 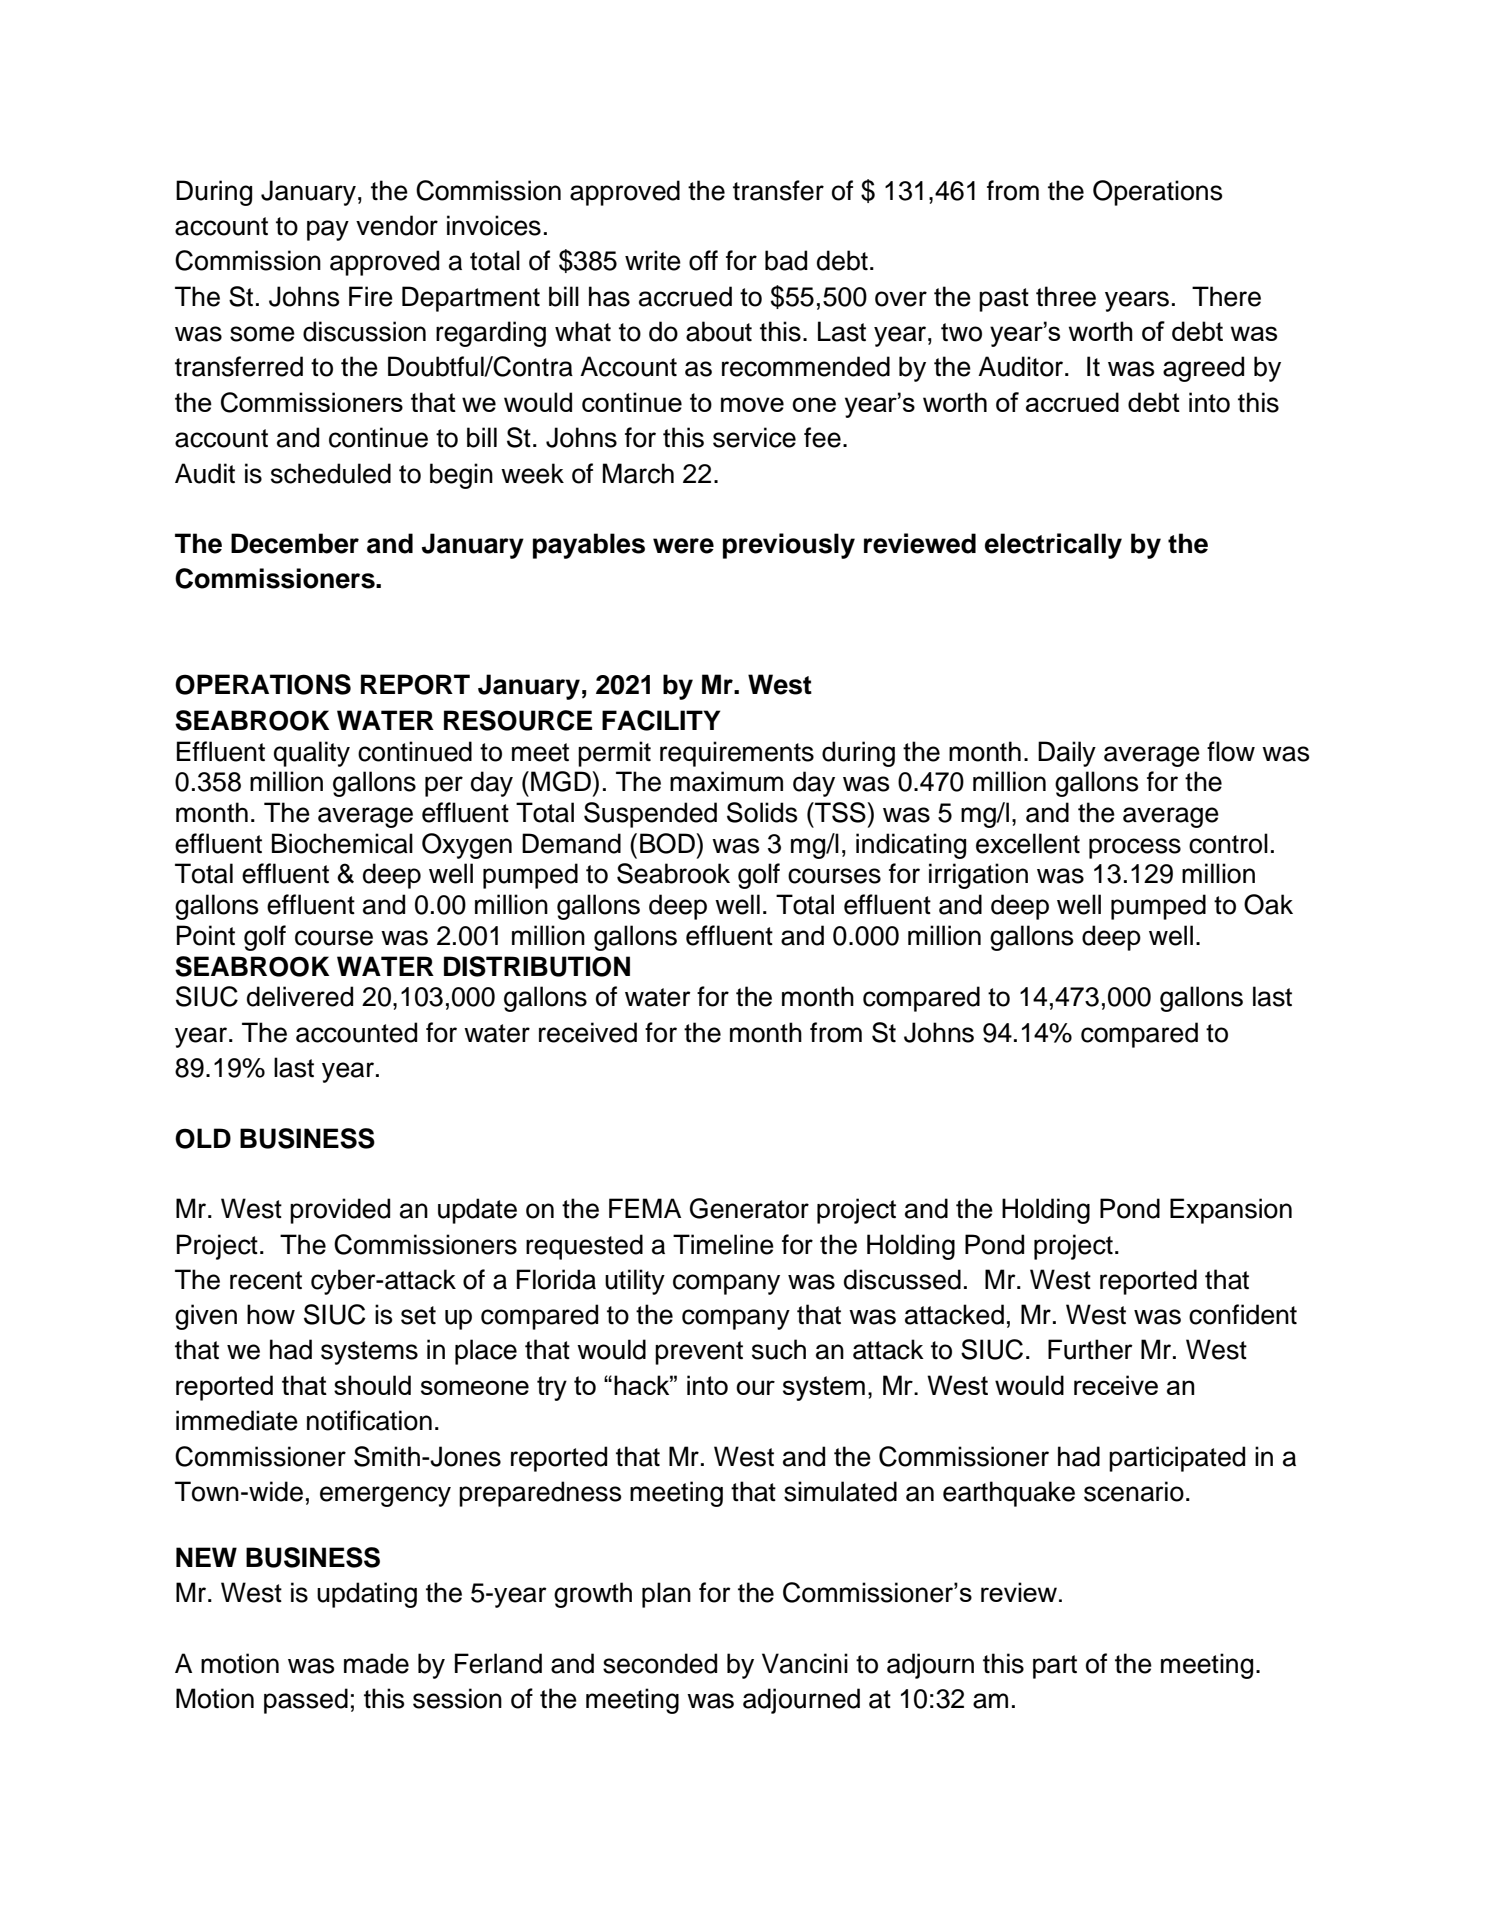 I want to click on made, so click(x=376, y=1663).
